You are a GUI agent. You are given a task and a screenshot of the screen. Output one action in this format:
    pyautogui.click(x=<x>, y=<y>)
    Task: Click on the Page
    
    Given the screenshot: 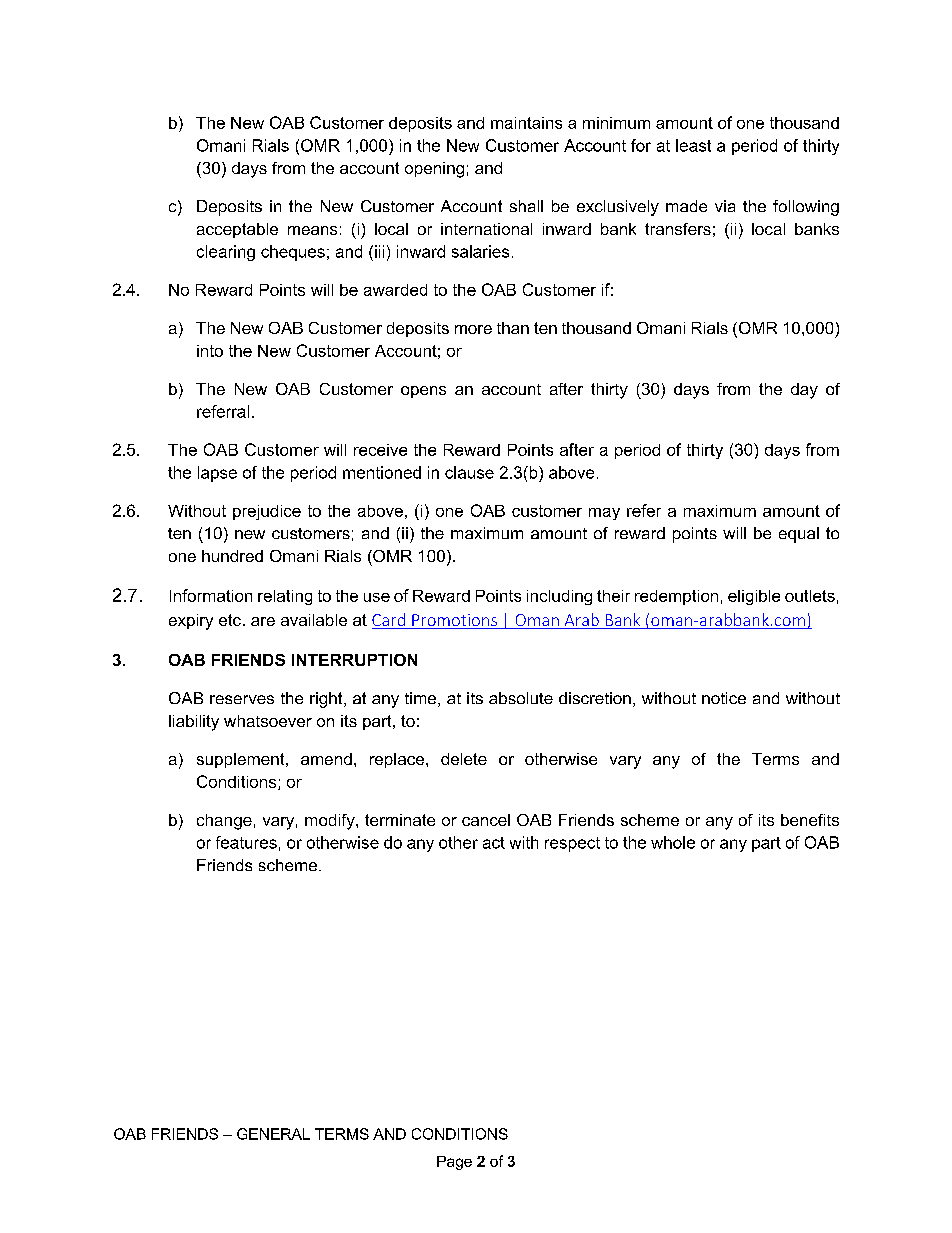 What is the action you would take?
    pyautogui.click(x=454, y=1163)
